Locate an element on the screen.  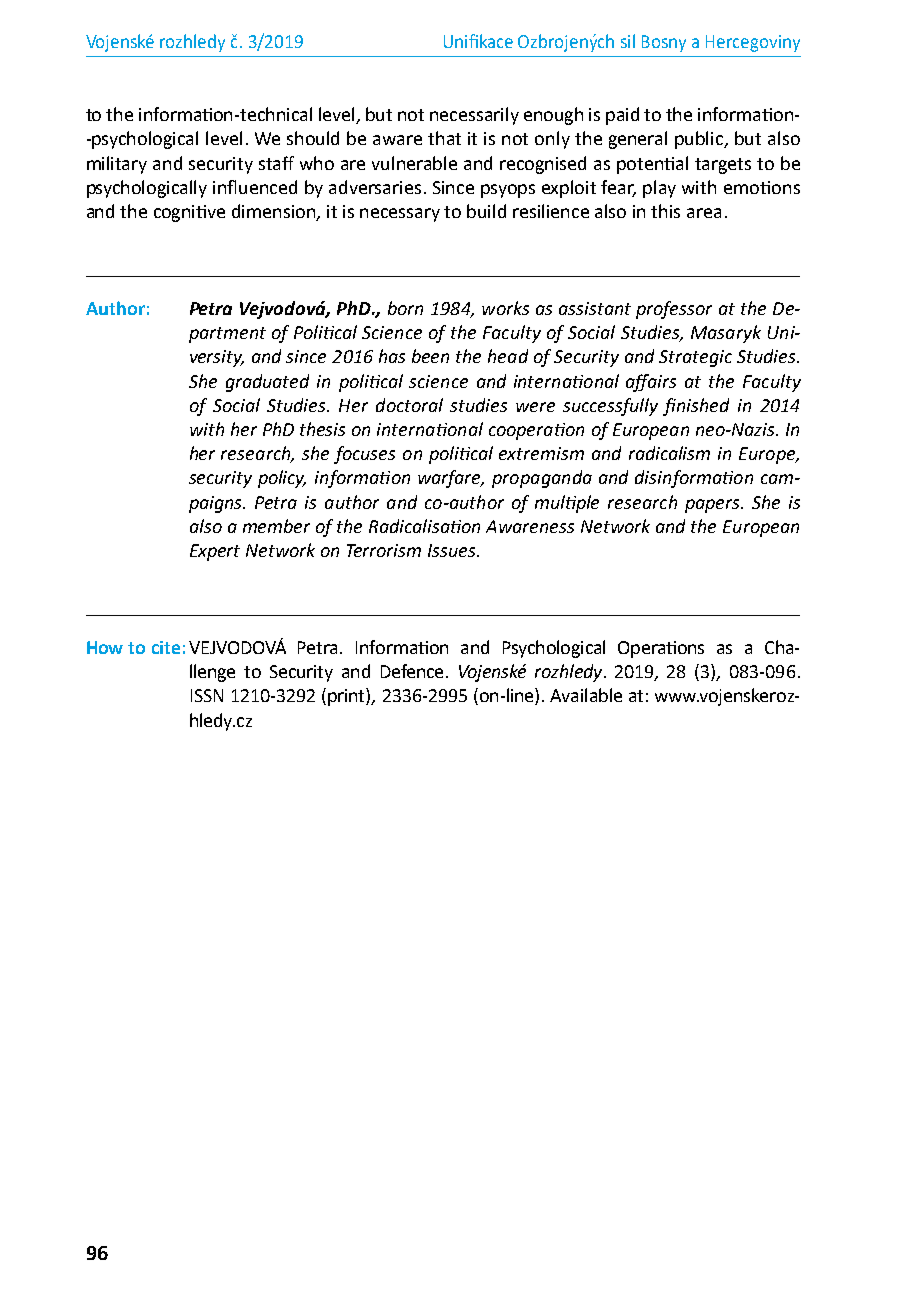
that is located at coordinates (444, 138).
